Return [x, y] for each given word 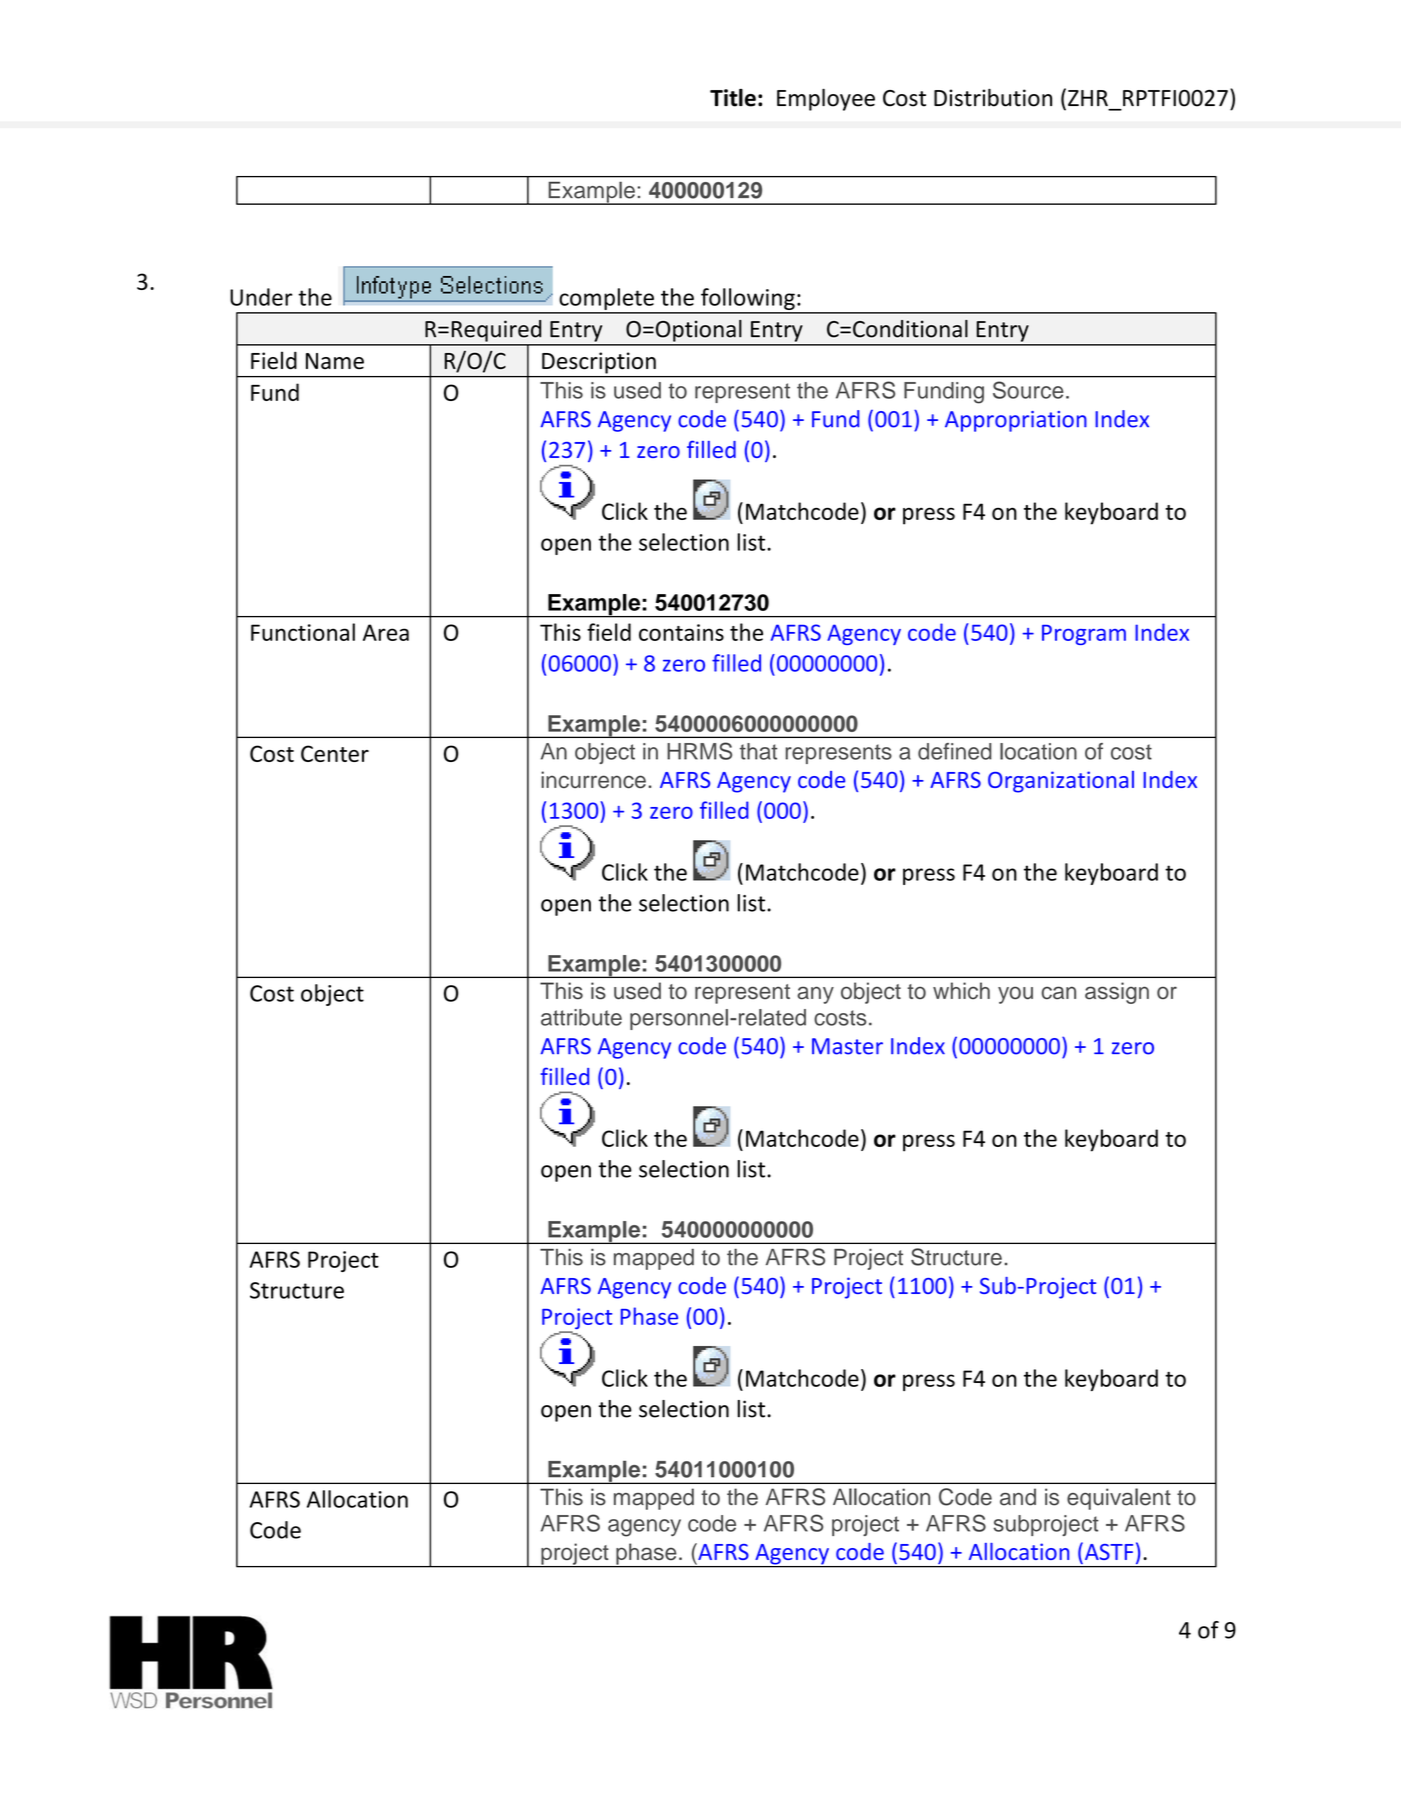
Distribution [993, 98]
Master [847, 1046]
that [758, 751]
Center [335, 753]
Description [599, 363]
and [1018, 1497]
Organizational [1061, 782]
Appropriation [1016, 421]
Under [261, 297]
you [1015, 995]
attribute [581, 1017]
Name [335, 361]
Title [733, 98]
